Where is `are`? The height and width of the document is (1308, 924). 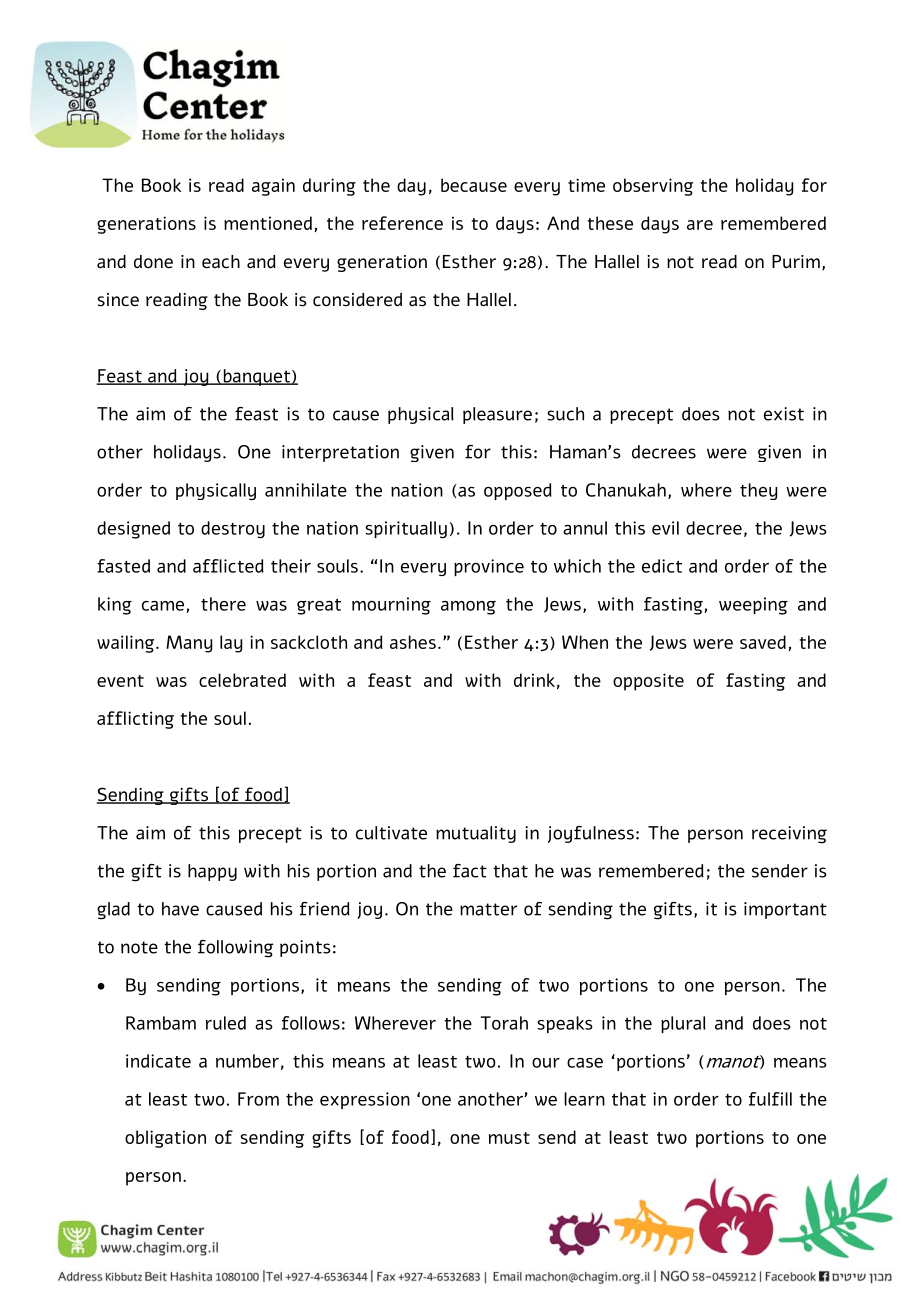 are is located at coordinates (700, 225).
